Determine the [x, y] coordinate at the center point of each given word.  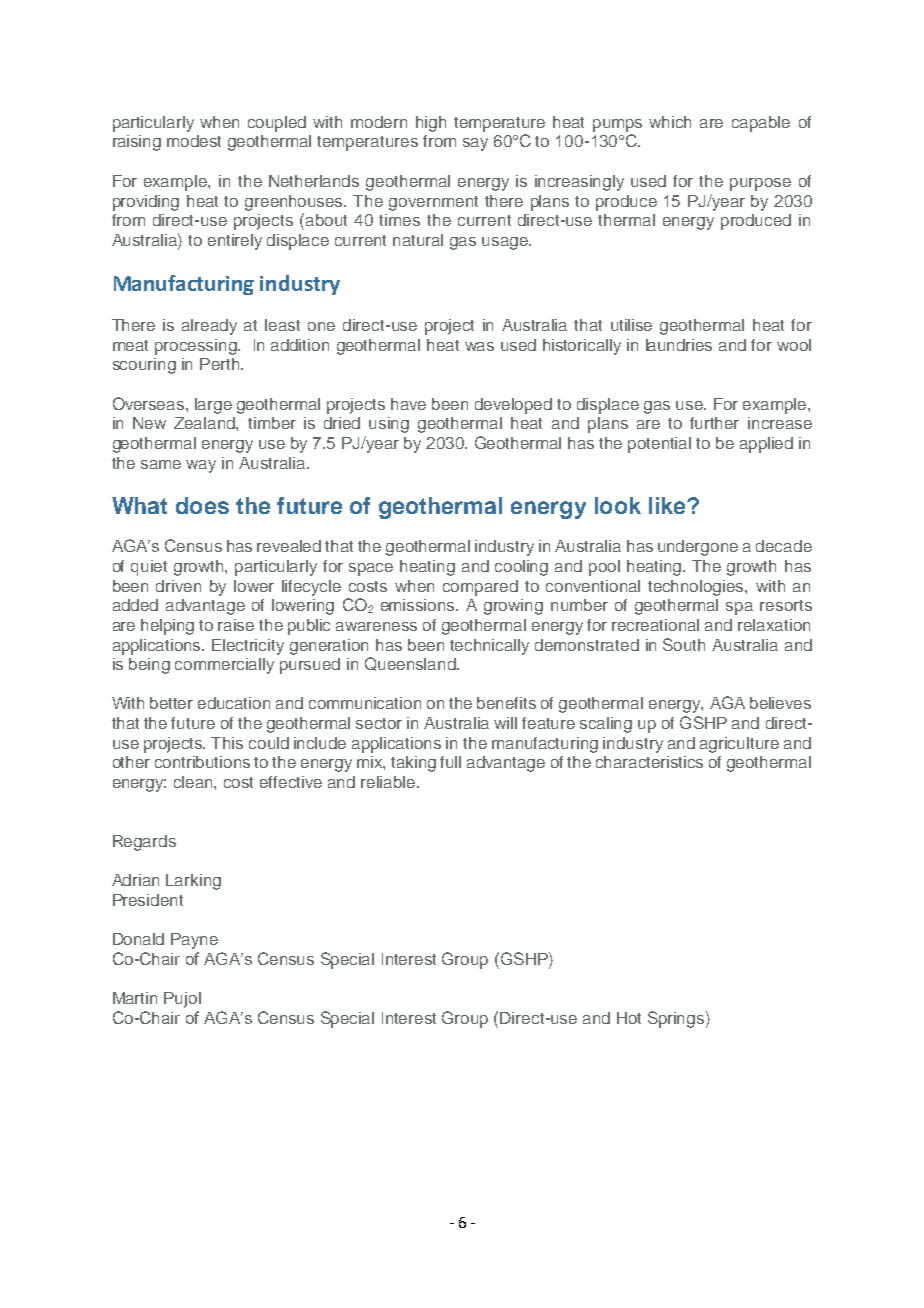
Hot [629, 1018]
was [479, 346]
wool [794, 345]
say [475, 144]
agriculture [739, 745]
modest [194, 141]
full [450, 762]
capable [761, 124]
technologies [697, 588]
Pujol [182, 1000]
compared [480, 588]
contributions [202, 762]
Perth [219, 364]
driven [178, 586]
